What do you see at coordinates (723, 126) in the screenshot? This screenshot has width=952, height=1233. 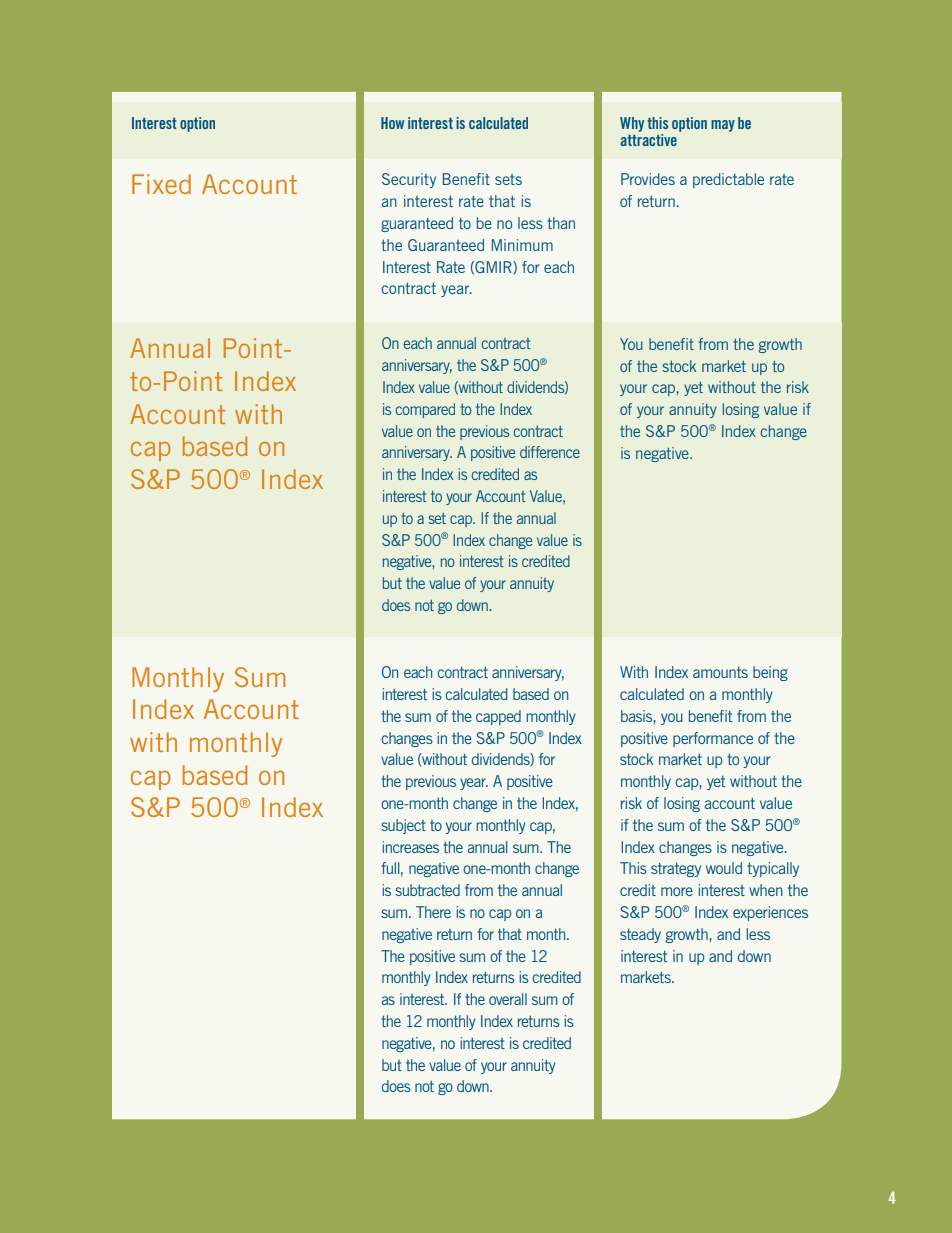 I see `may` at bounding box center [723, 126].
